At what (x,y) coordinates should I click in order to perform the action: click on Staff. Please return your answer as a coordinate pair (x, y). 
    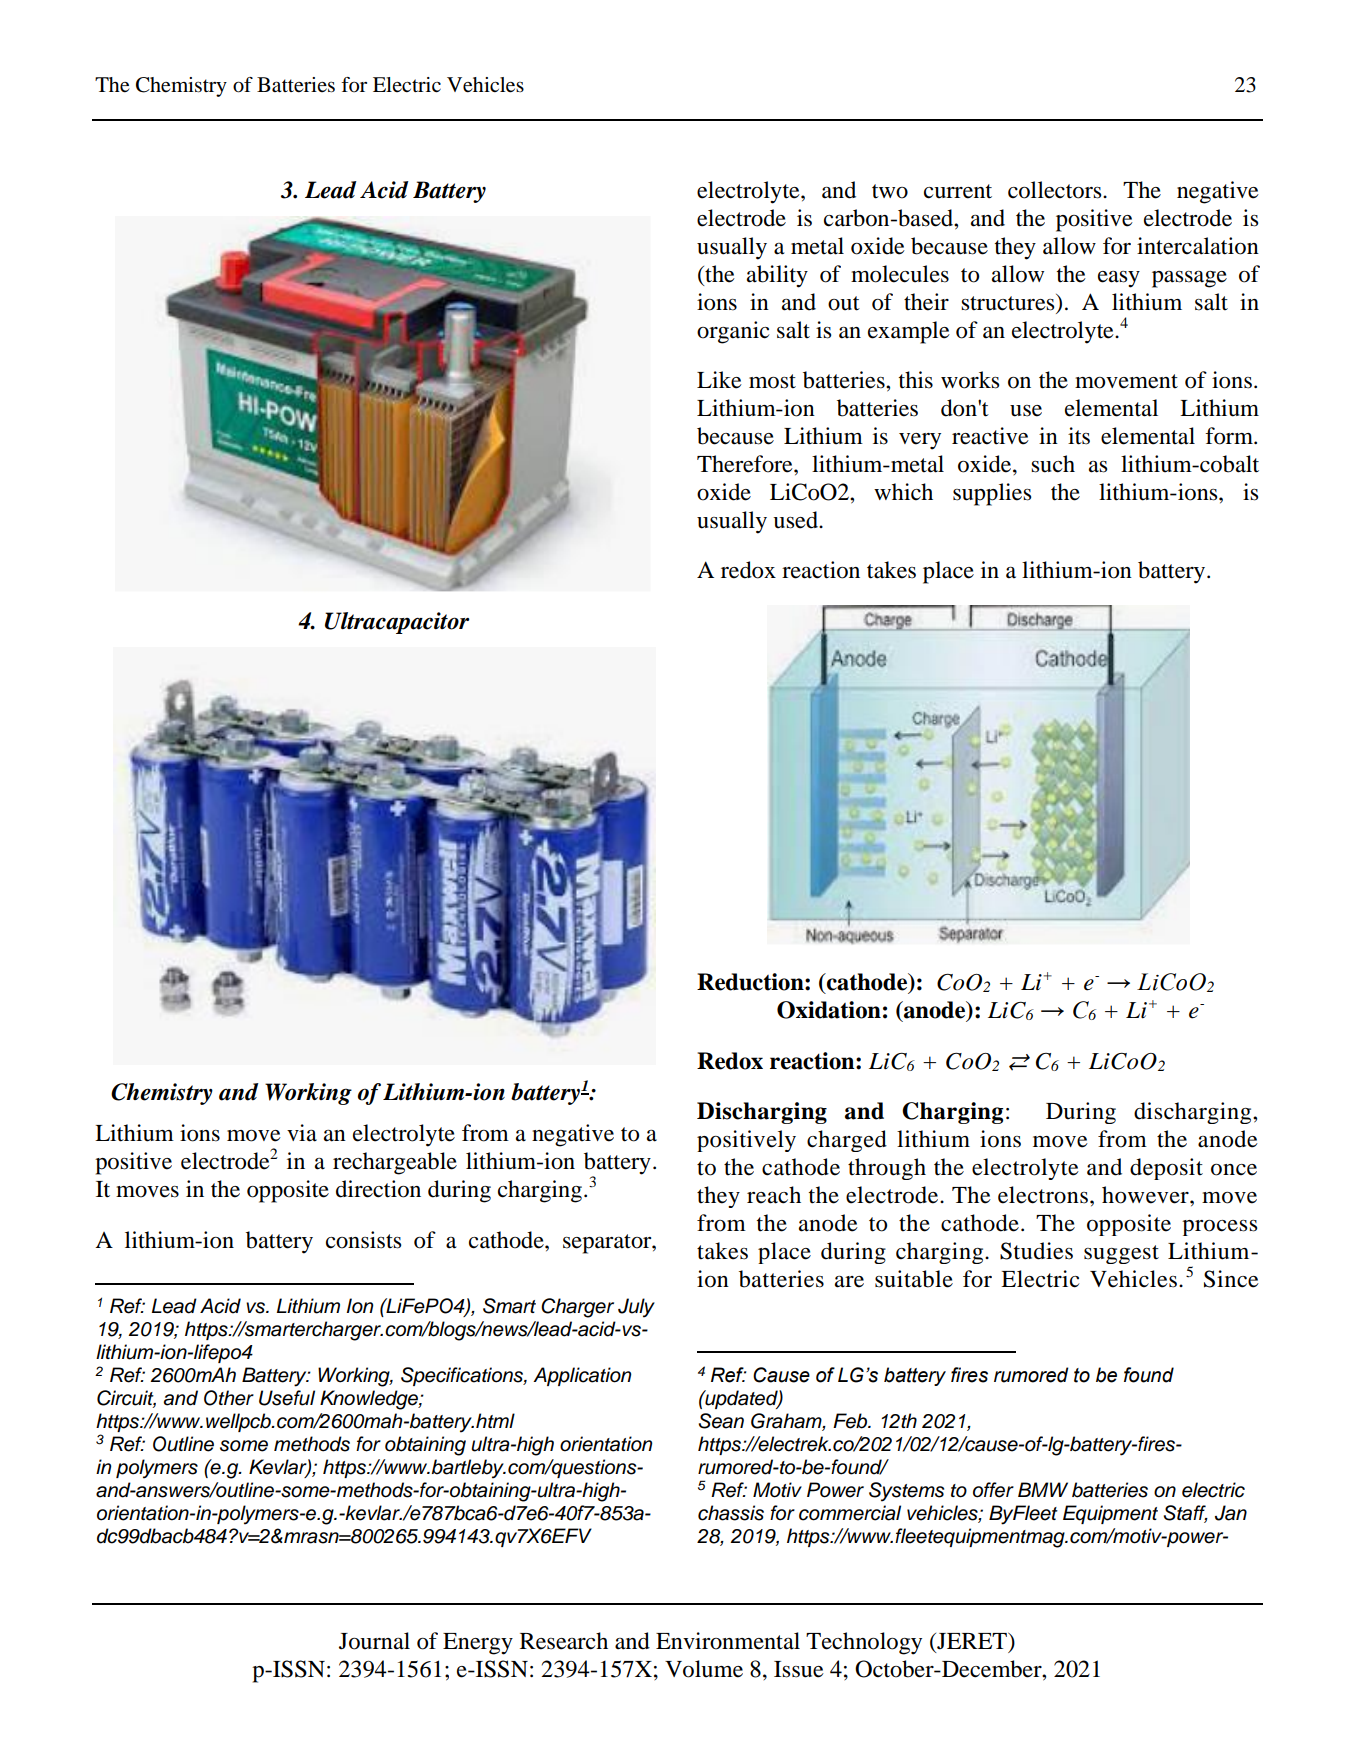
    Looking at the image, I should click on (1185, 1514).
